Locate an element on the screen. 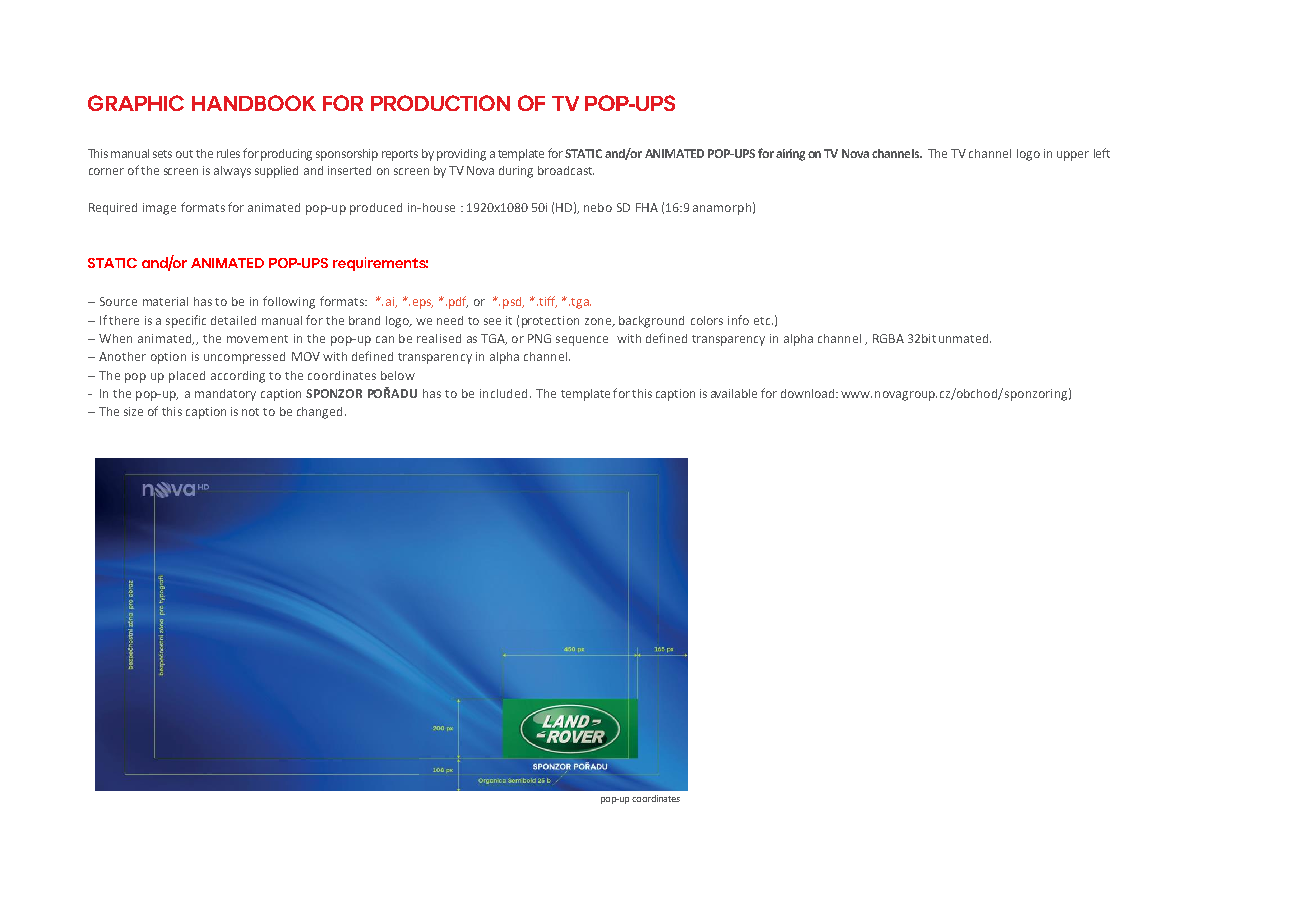 This screenshot has height=924, width=1307. included is located at coordinates (503, 393).
